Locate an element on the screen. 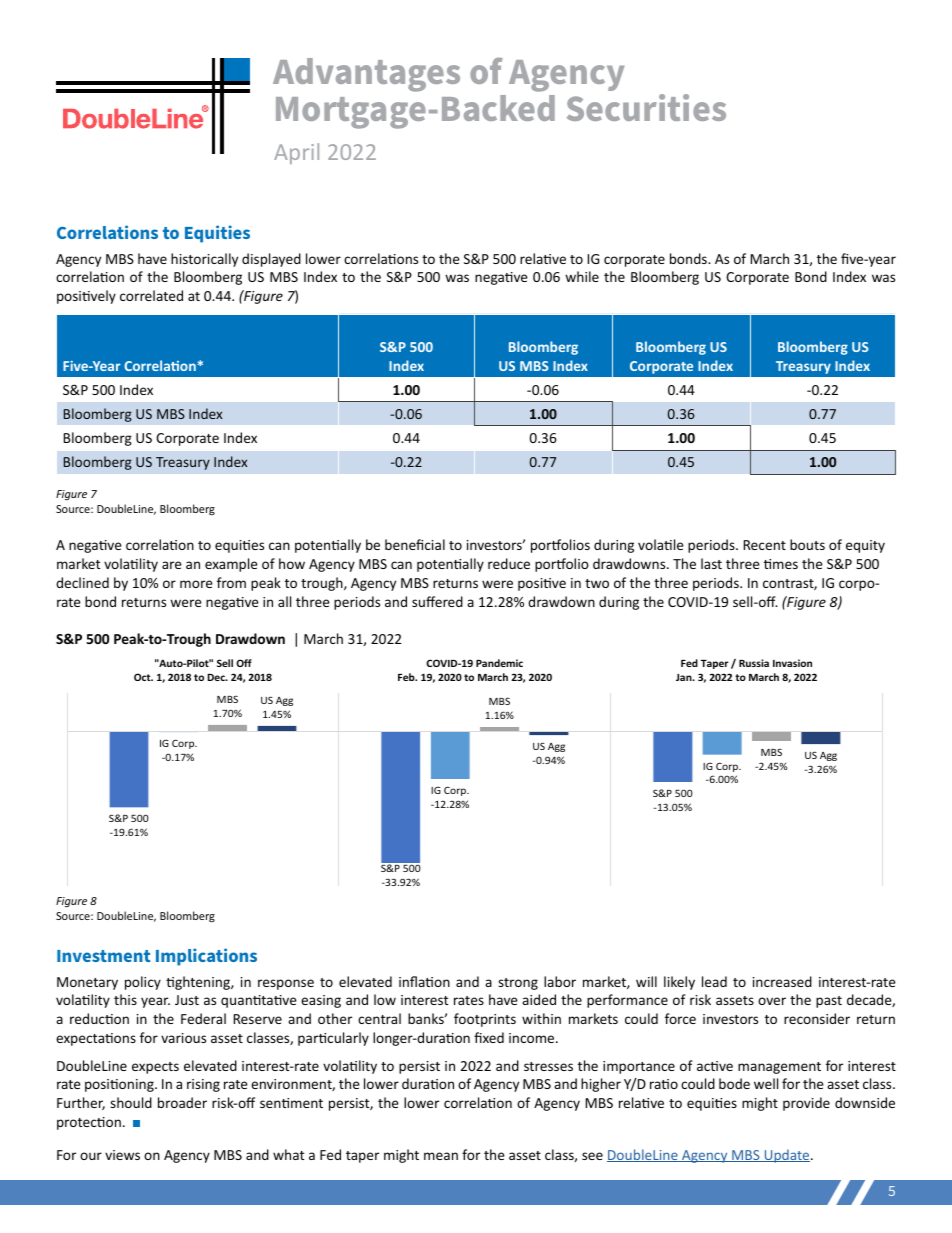  Advantages is located at coordinates (366, 75).
